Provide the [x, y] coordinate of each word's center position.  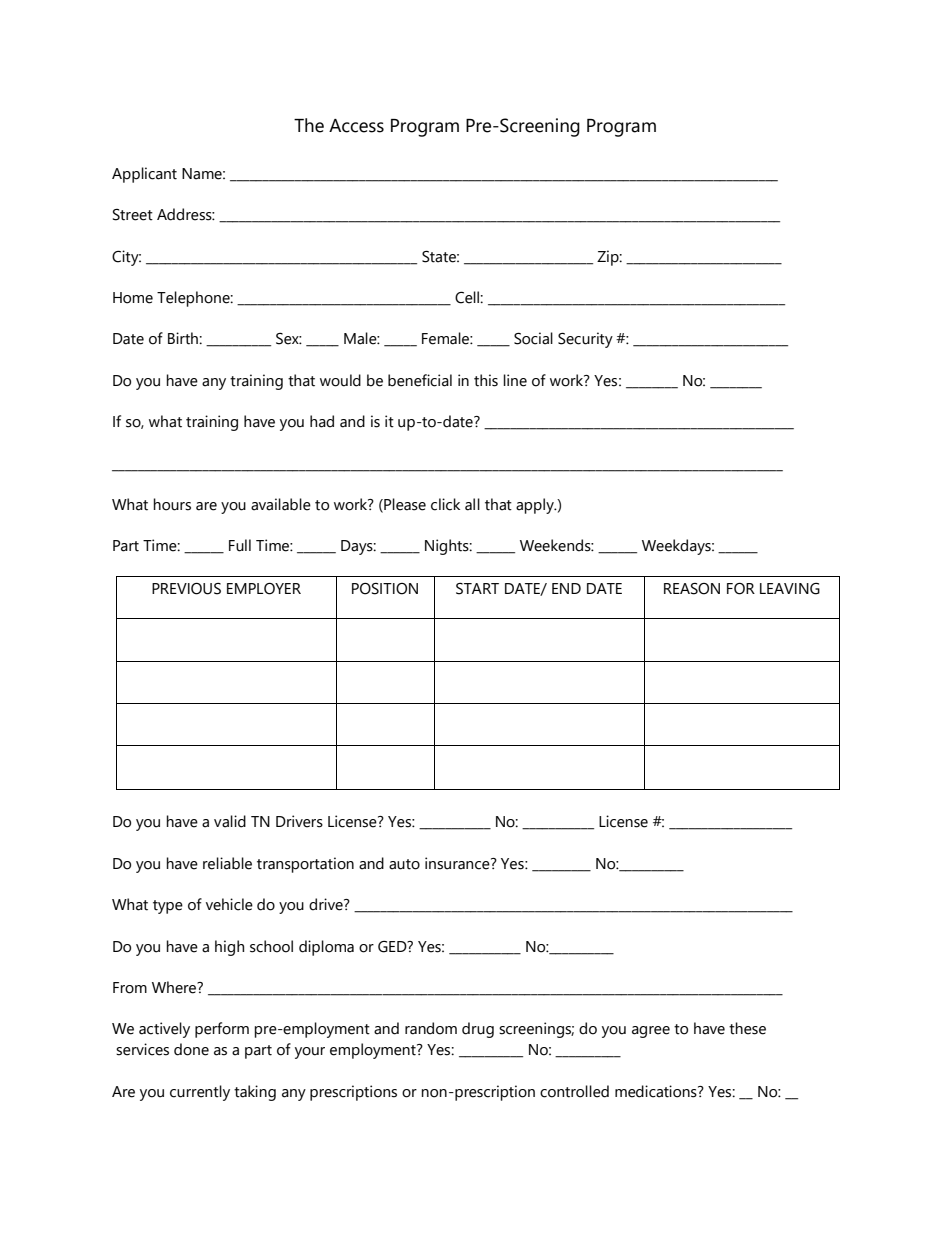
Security [585, 340]
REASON [692, 589]
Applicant [144, 175]
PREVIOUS [186, 589]
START [477, 589]
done [191, 1049]
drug [478, 1030]
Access [356, 126]
